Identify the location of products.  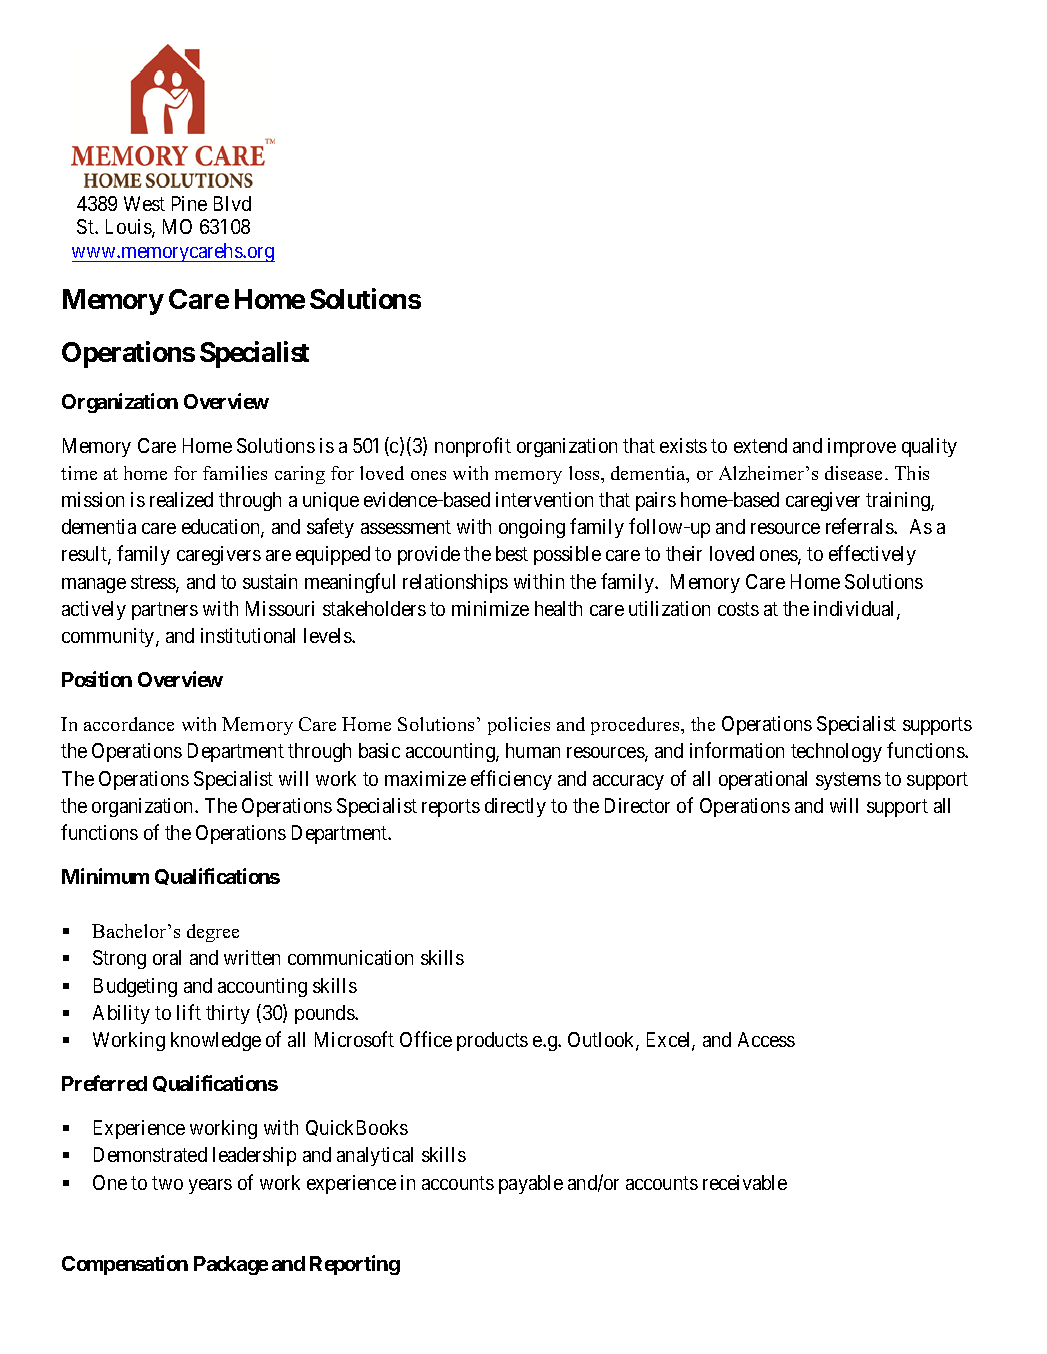
(492, 1041).
